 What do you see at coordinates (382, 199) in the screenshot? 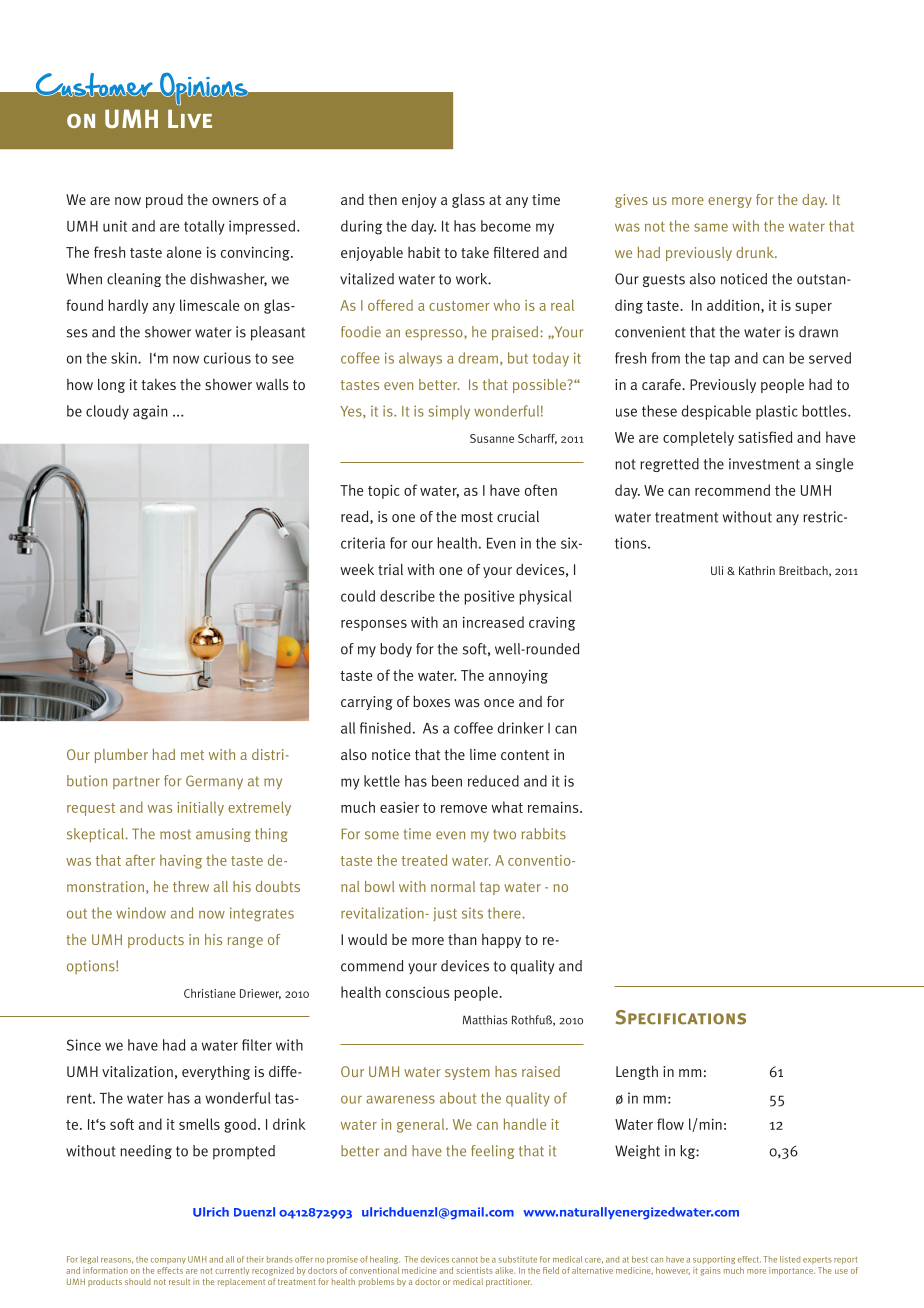
I see `then` at bounding box center [382, 199].
